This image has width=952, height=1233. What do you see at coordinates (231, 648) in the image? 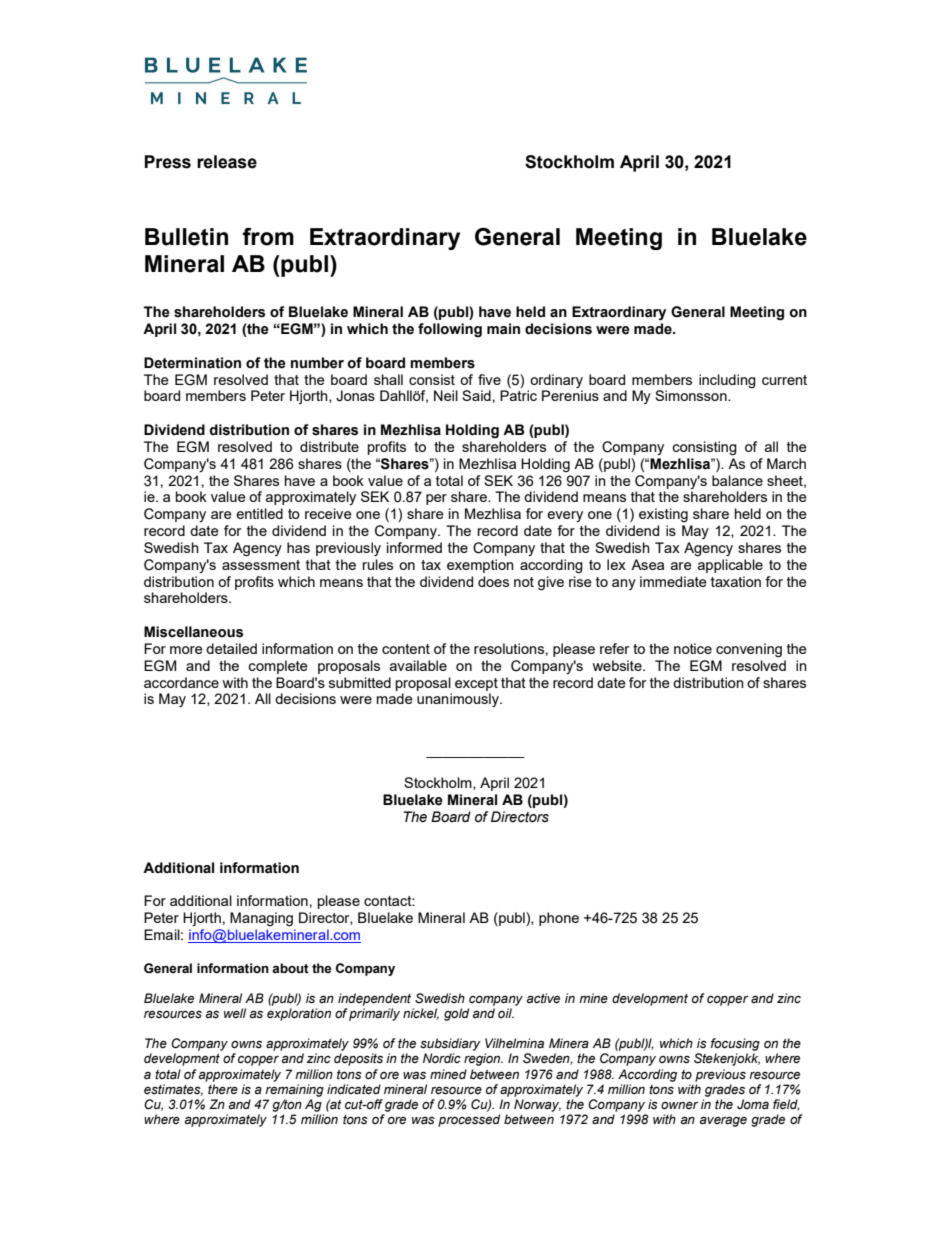
I see `detailed` at bounding box center [231, 648].
